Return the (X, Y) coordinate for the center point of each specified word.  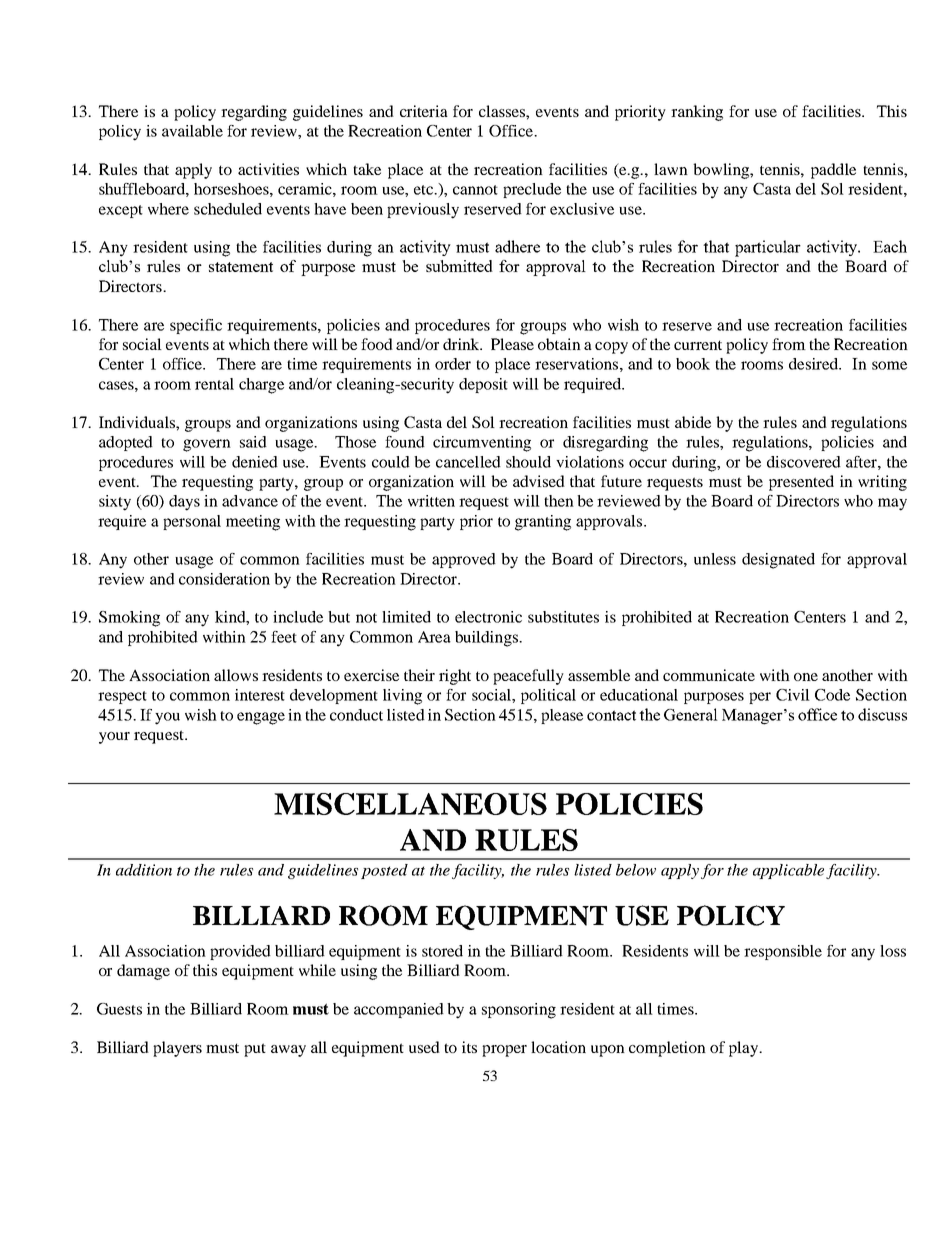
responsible (783, 952)
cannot (475, 190)
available (192, 131)
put (255, 1050)
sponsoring (519, 1011)
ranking (697, 113)
